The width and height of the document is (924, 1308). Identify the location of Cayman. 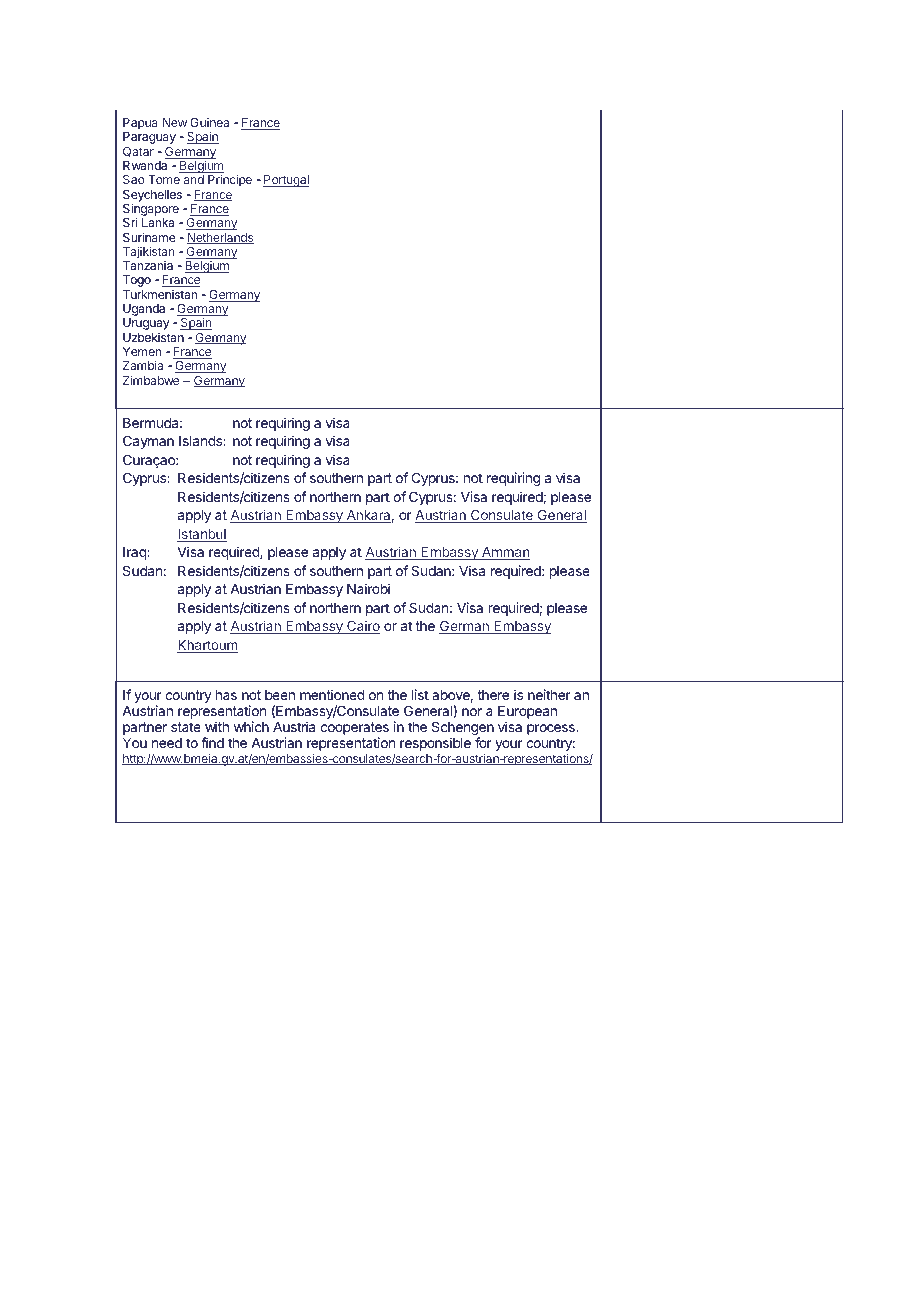
(148, 442).
